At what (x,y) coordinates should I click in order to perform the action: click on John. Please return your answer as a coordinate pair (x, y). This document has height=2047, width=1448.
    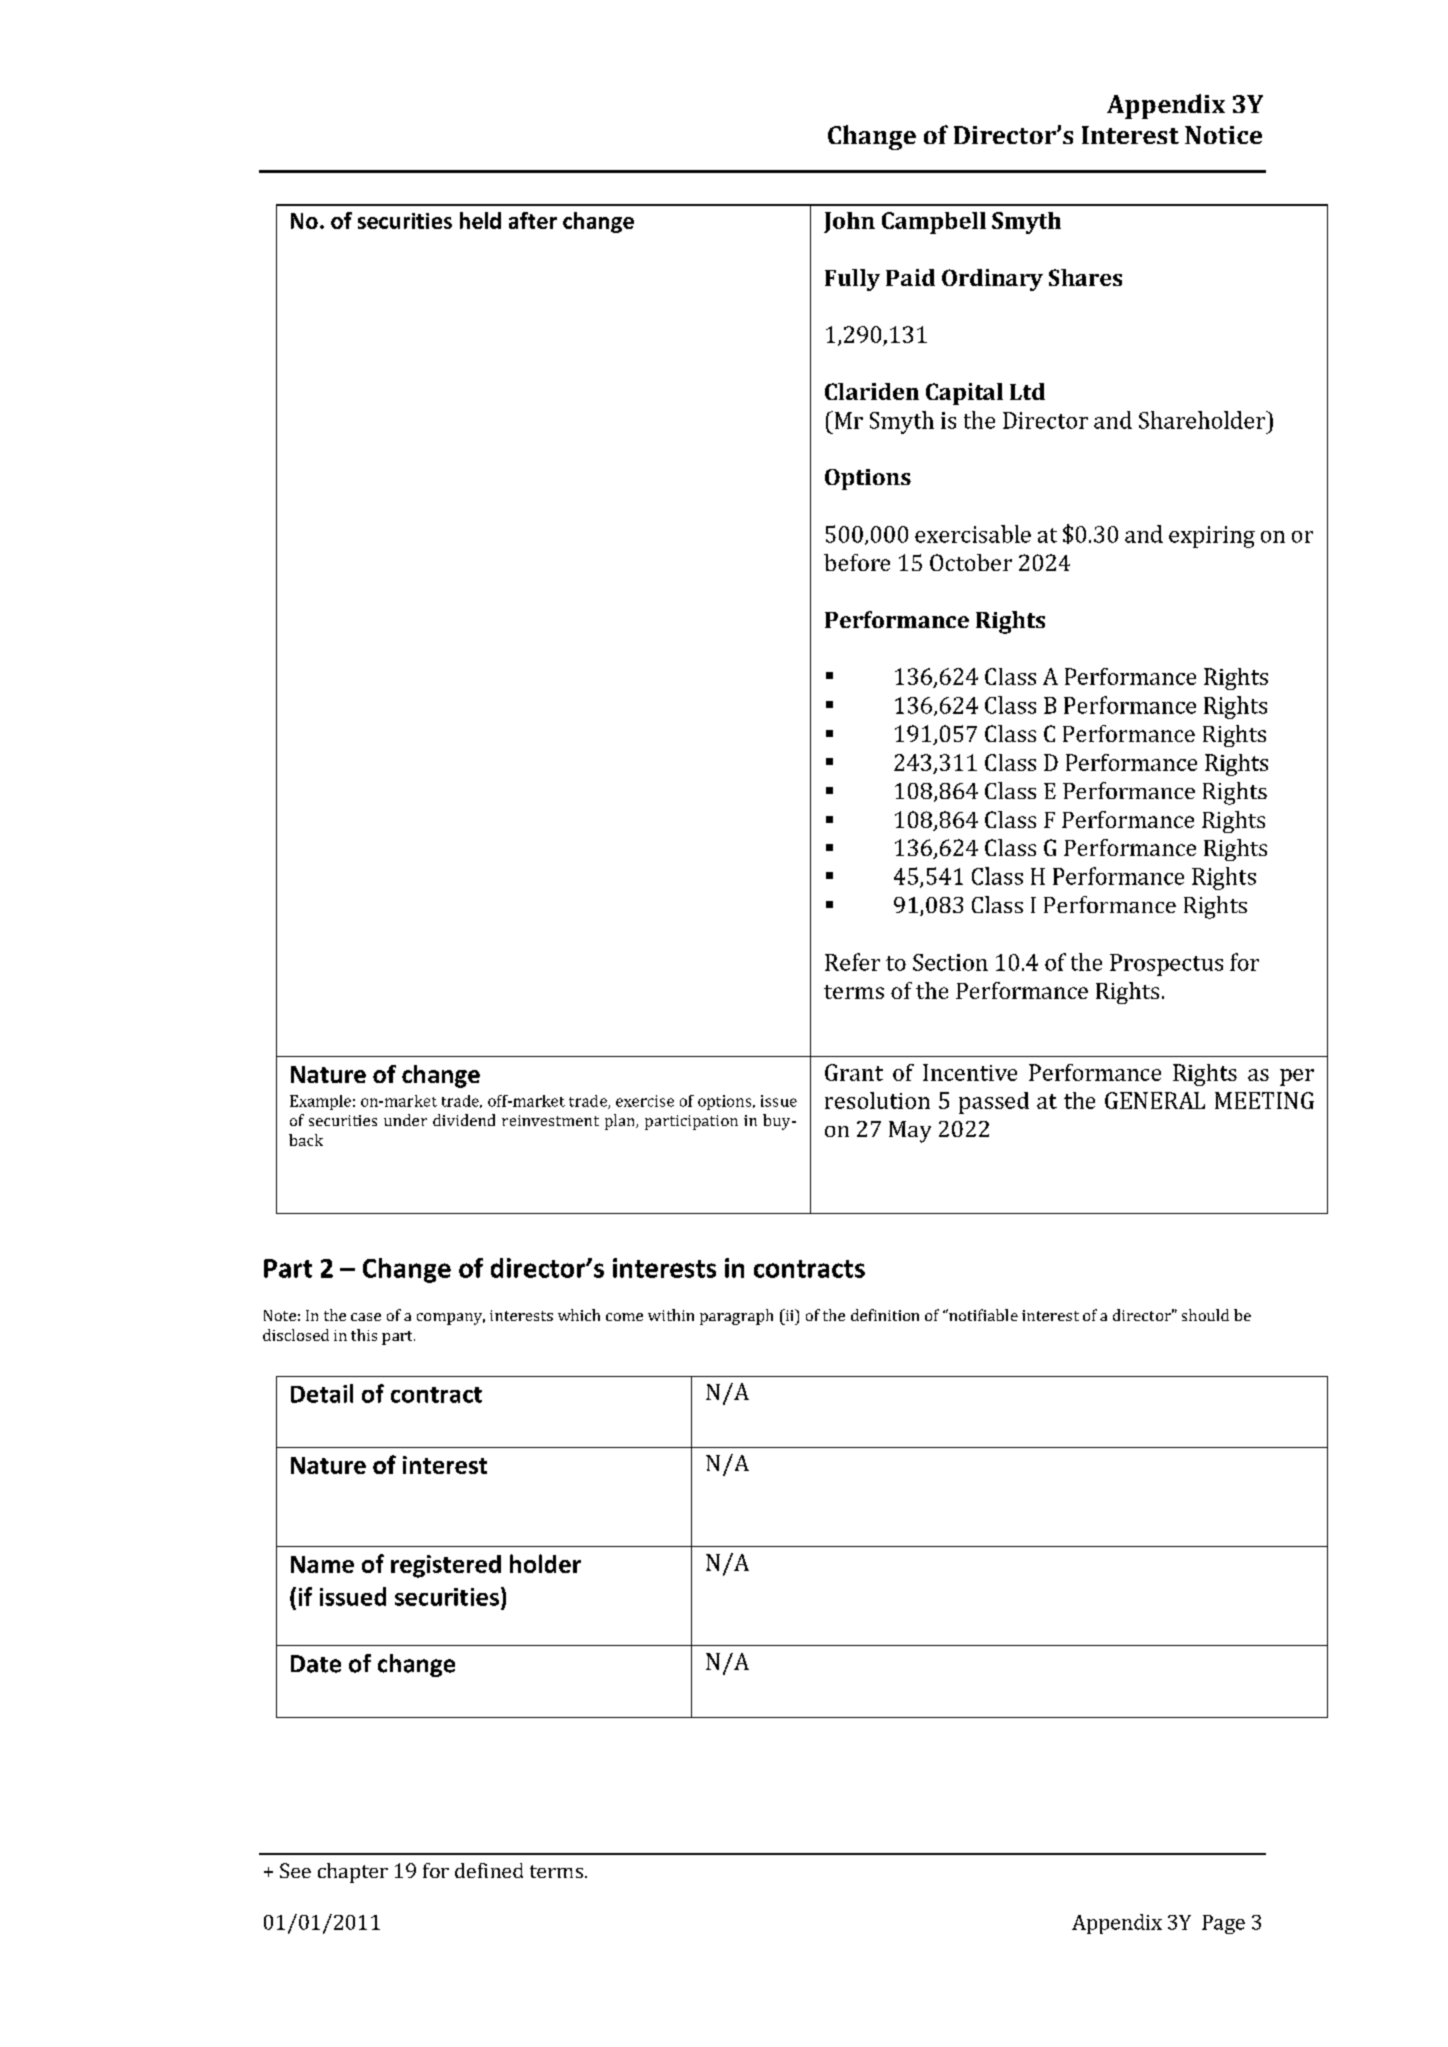
    Looking at the image, I should click on (849, 222).
